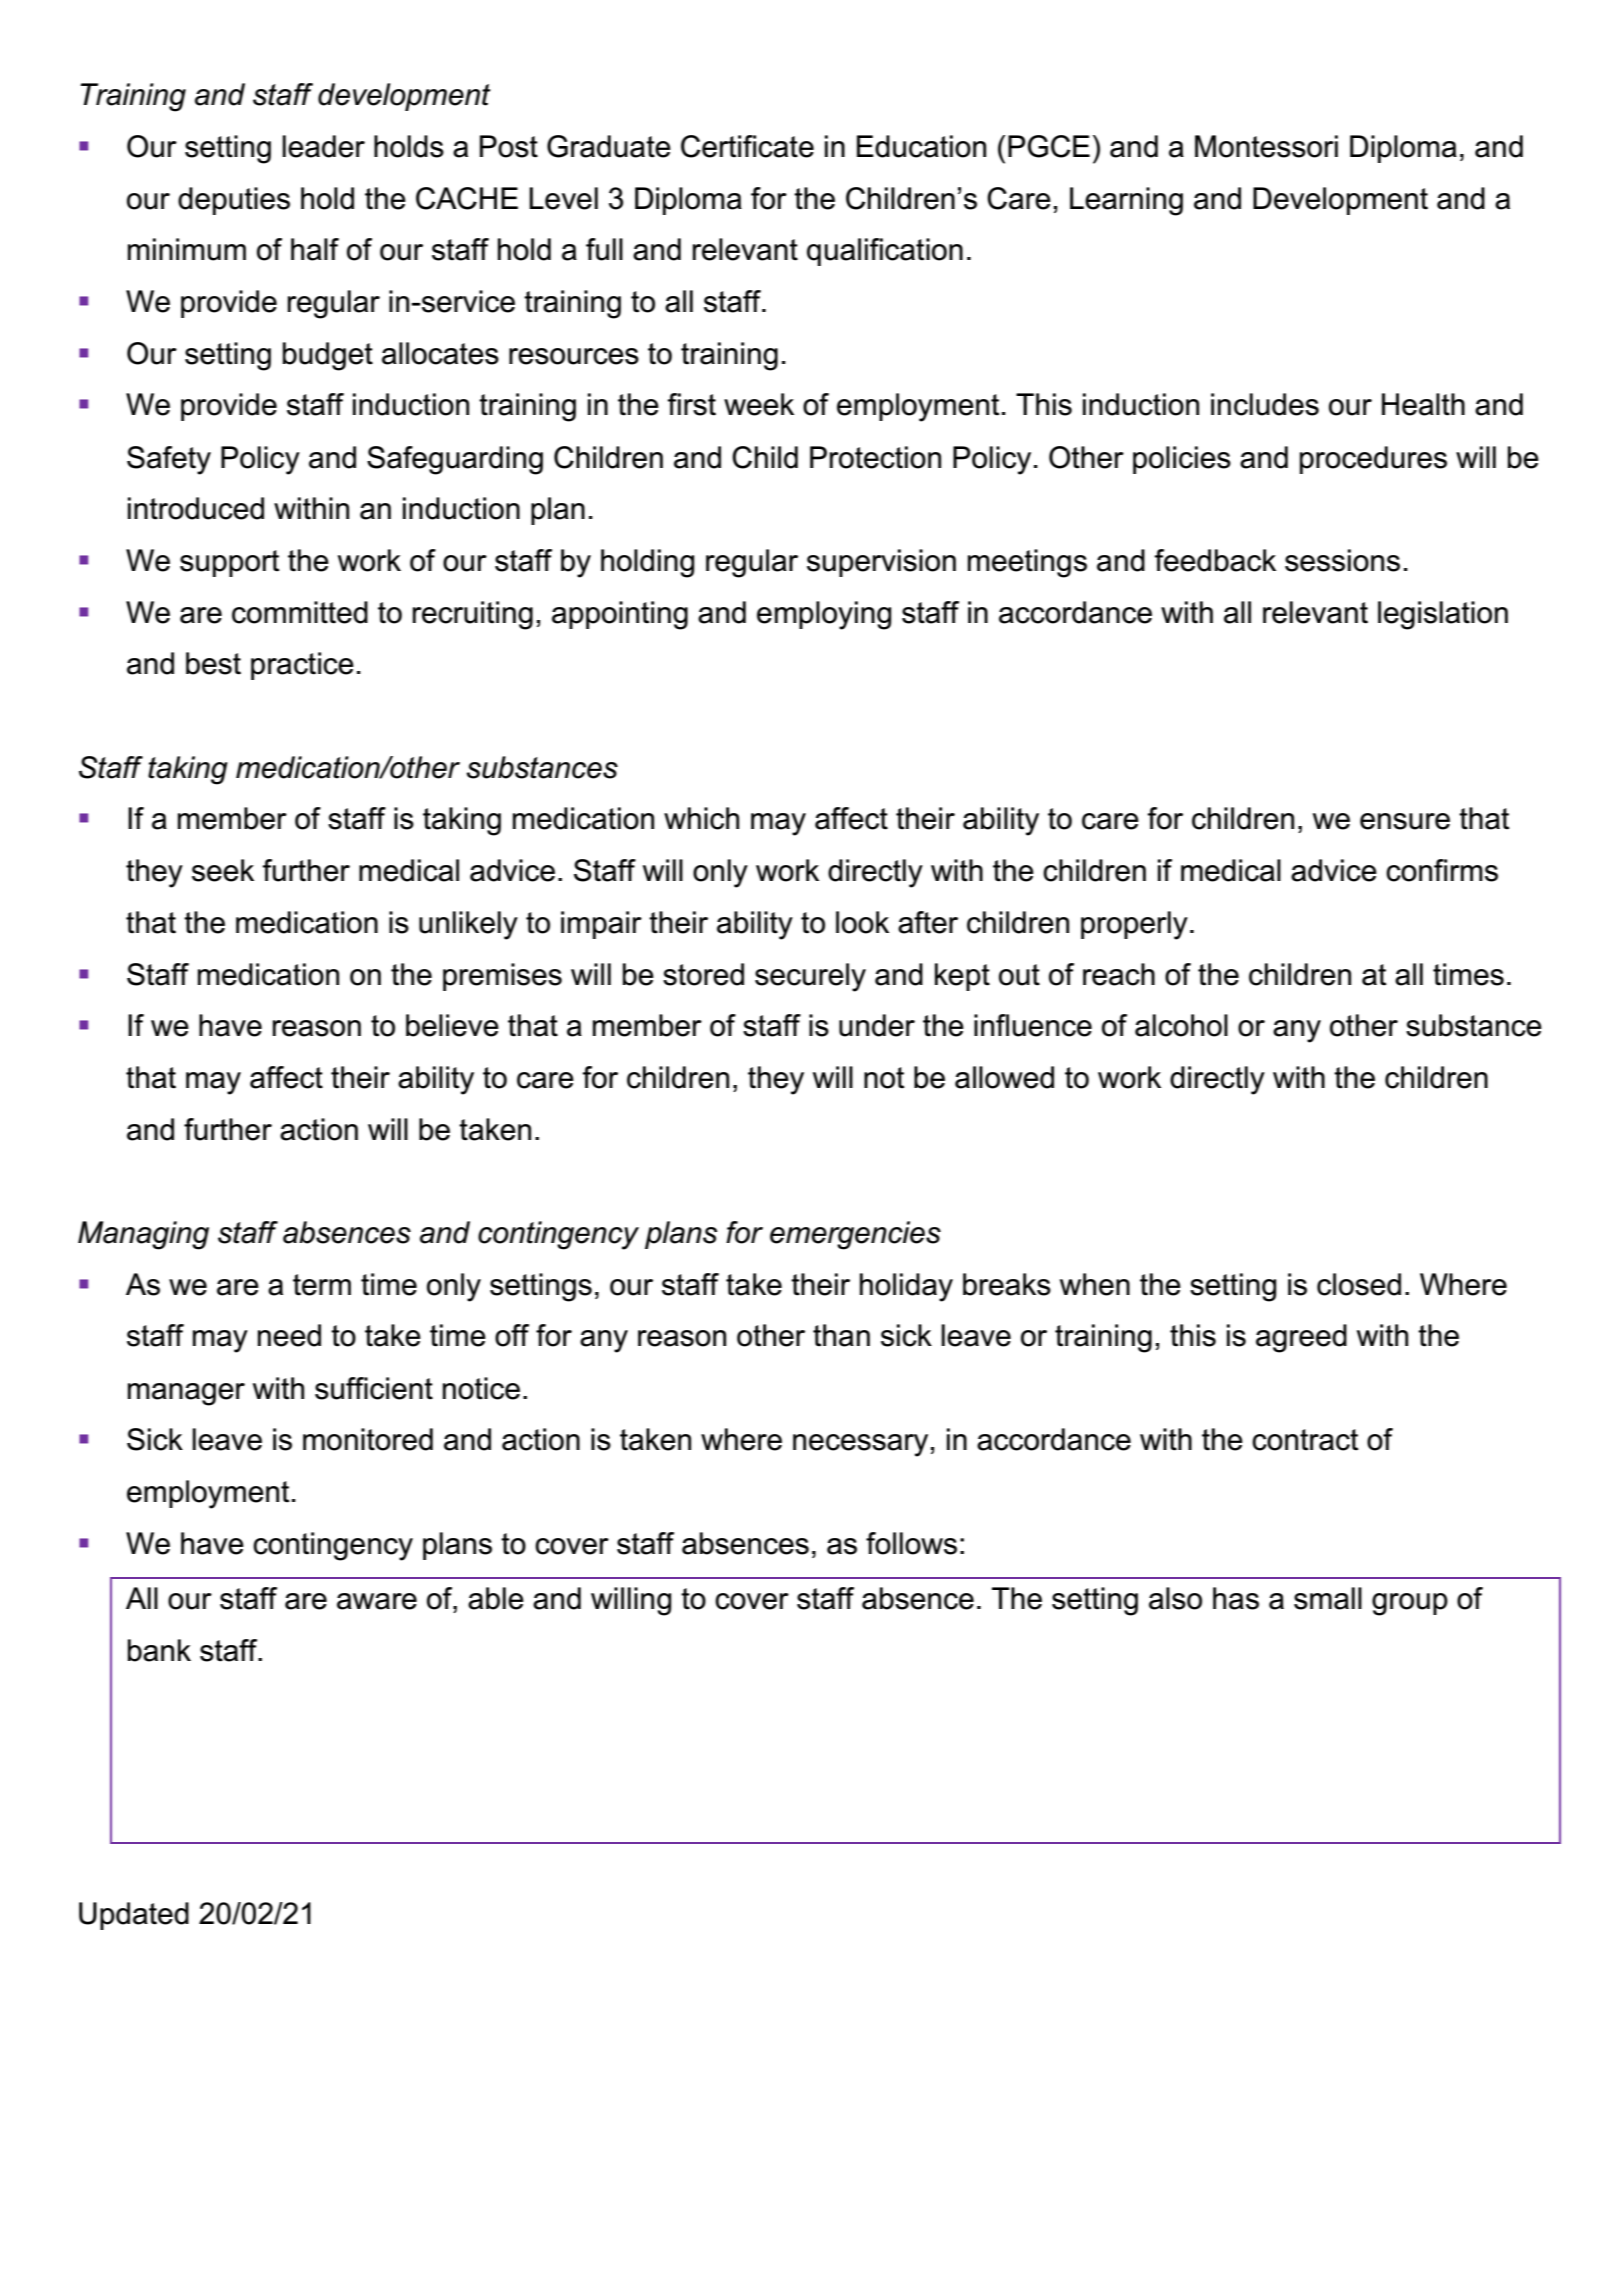 This screenshot has width=1622, height=2295. Describe the element at coordinates (1328, 1598) in the screenshot. I see `small` at that location.
